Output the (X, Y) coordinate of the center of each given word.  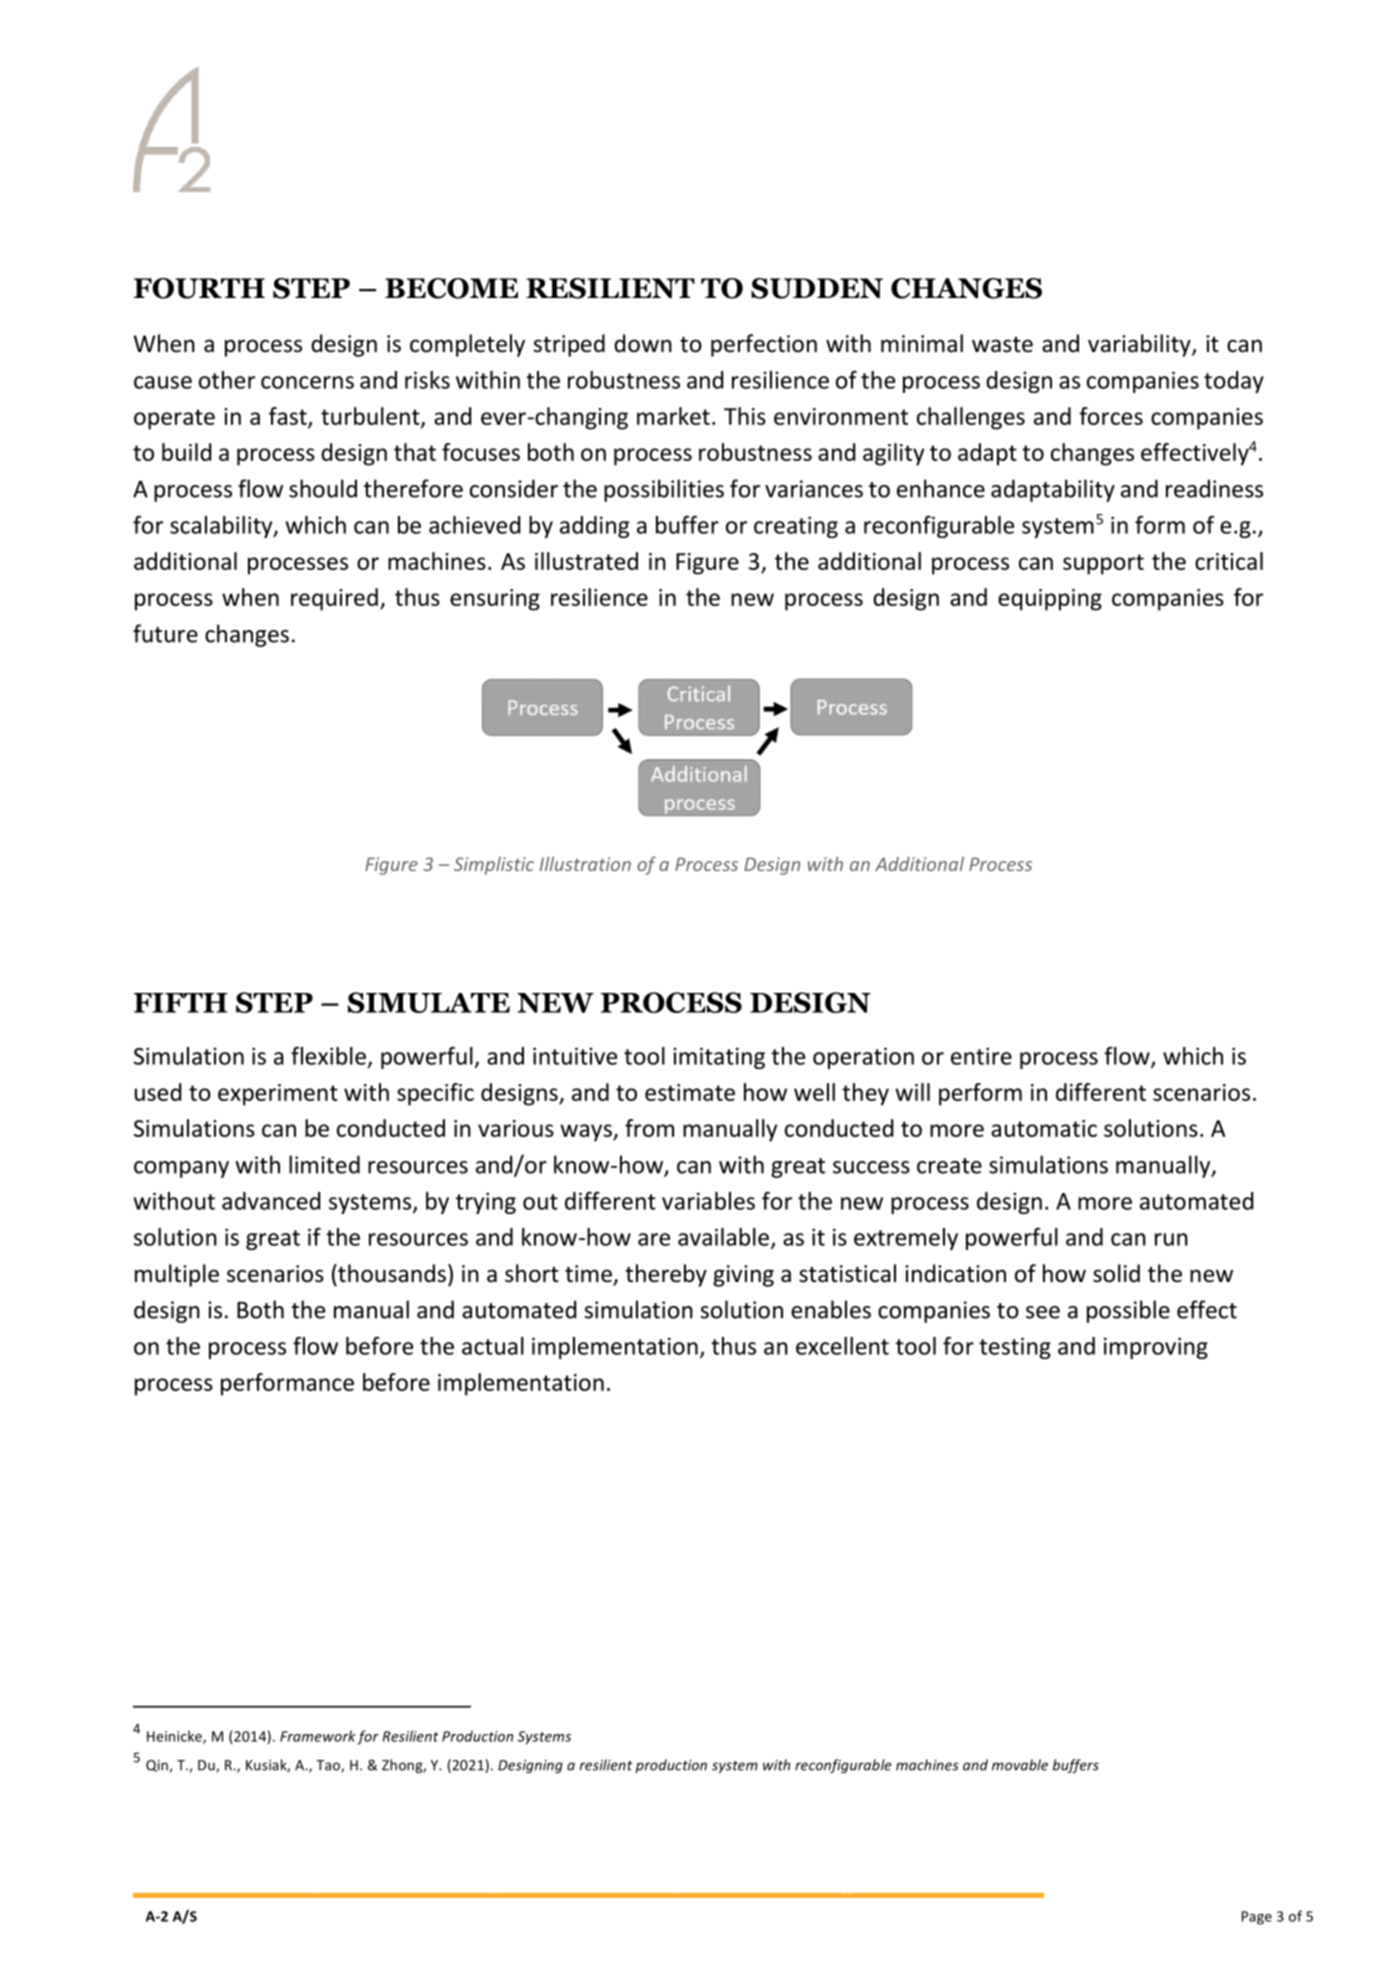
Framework (318, 1736)
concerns (307, 382)
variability (1140, 345)
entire (981, 1056)
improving (1156, 1348)
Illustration (585, 863)
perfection (764, 345)
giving (743, 1276)
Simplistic (494, 866)
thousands (391, 1273)
